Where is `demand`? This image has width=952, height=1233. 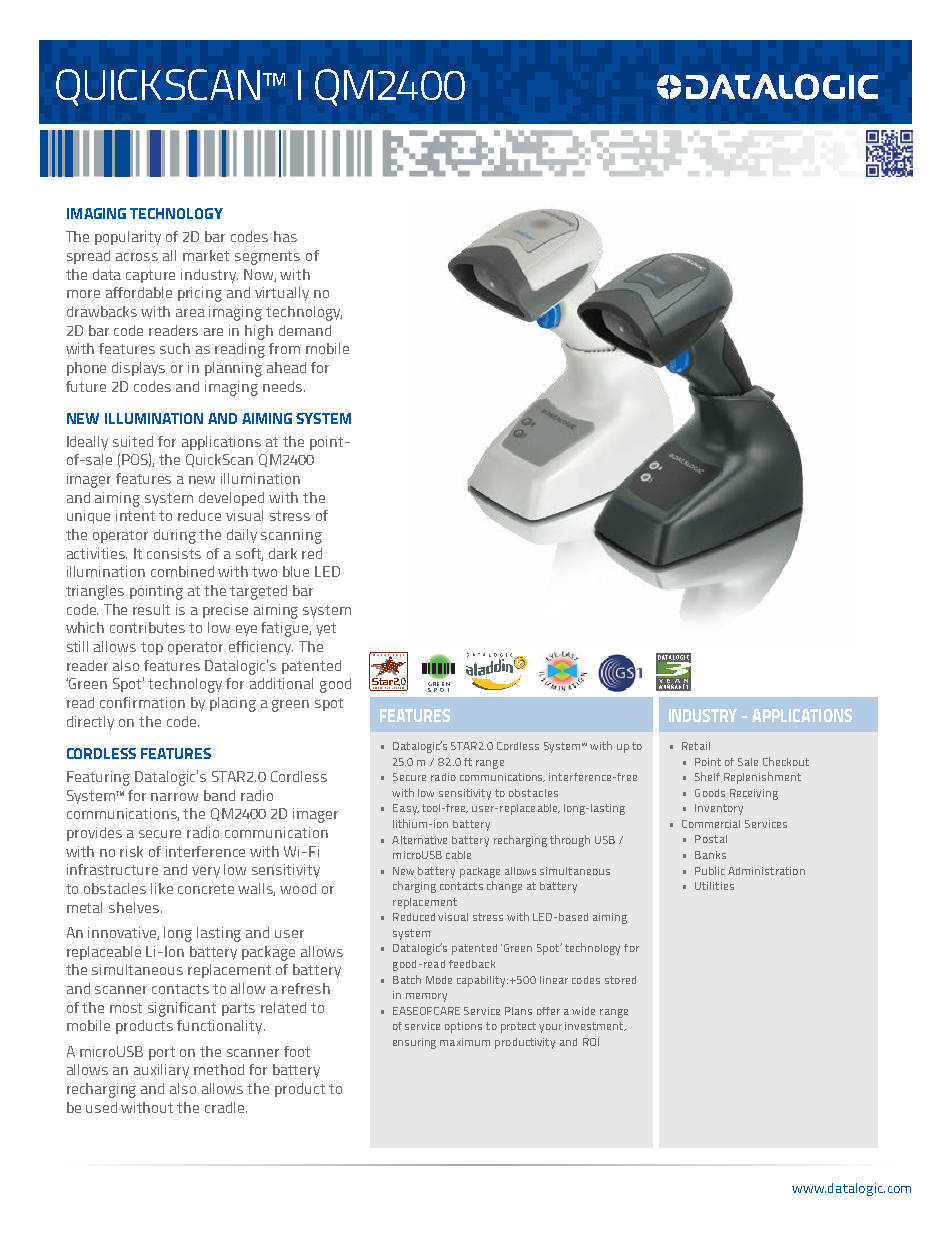 demand is located at coordinates (305, 330).
